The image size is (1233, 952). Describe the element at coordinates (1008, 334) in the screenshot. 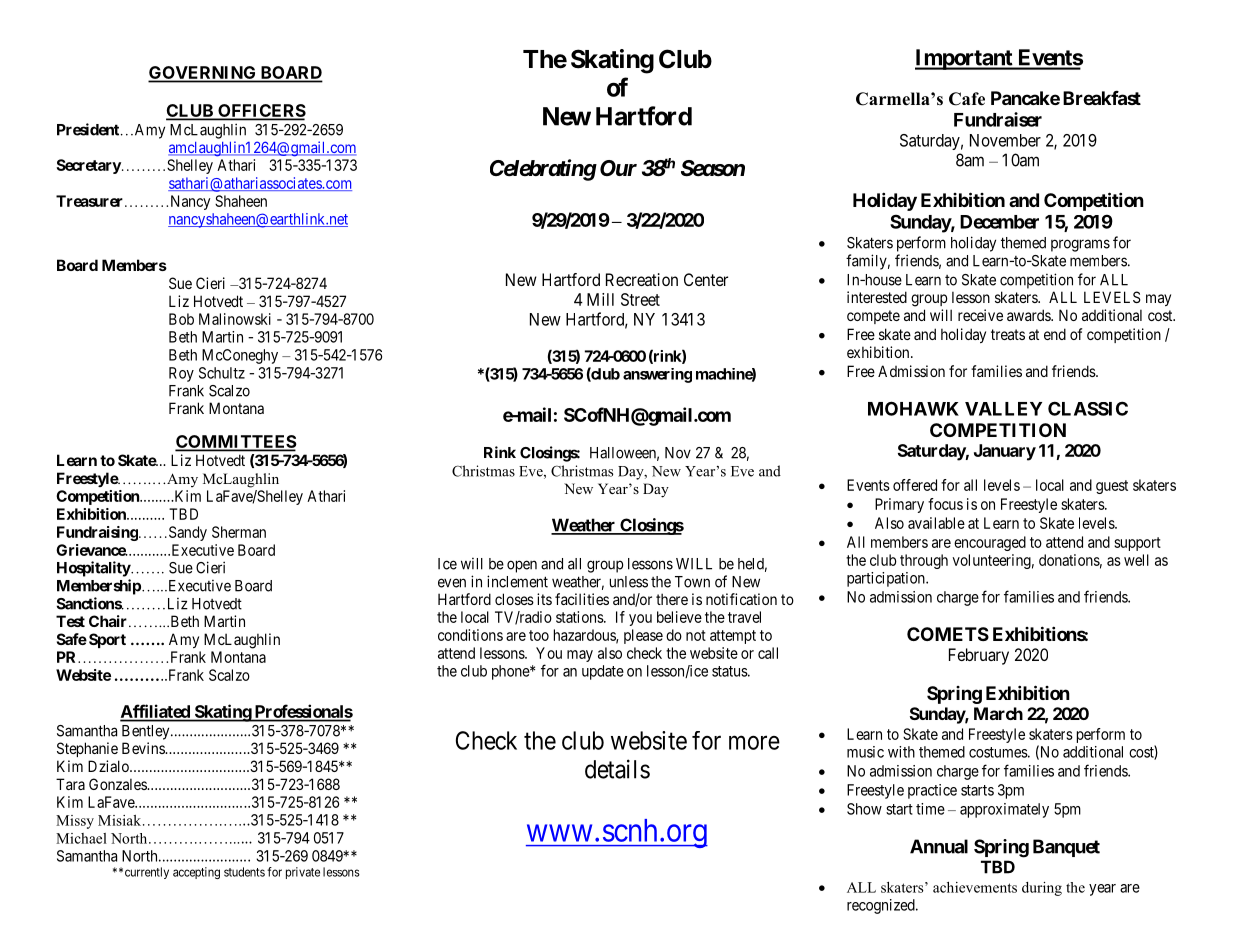

I see `treats` at that location.
